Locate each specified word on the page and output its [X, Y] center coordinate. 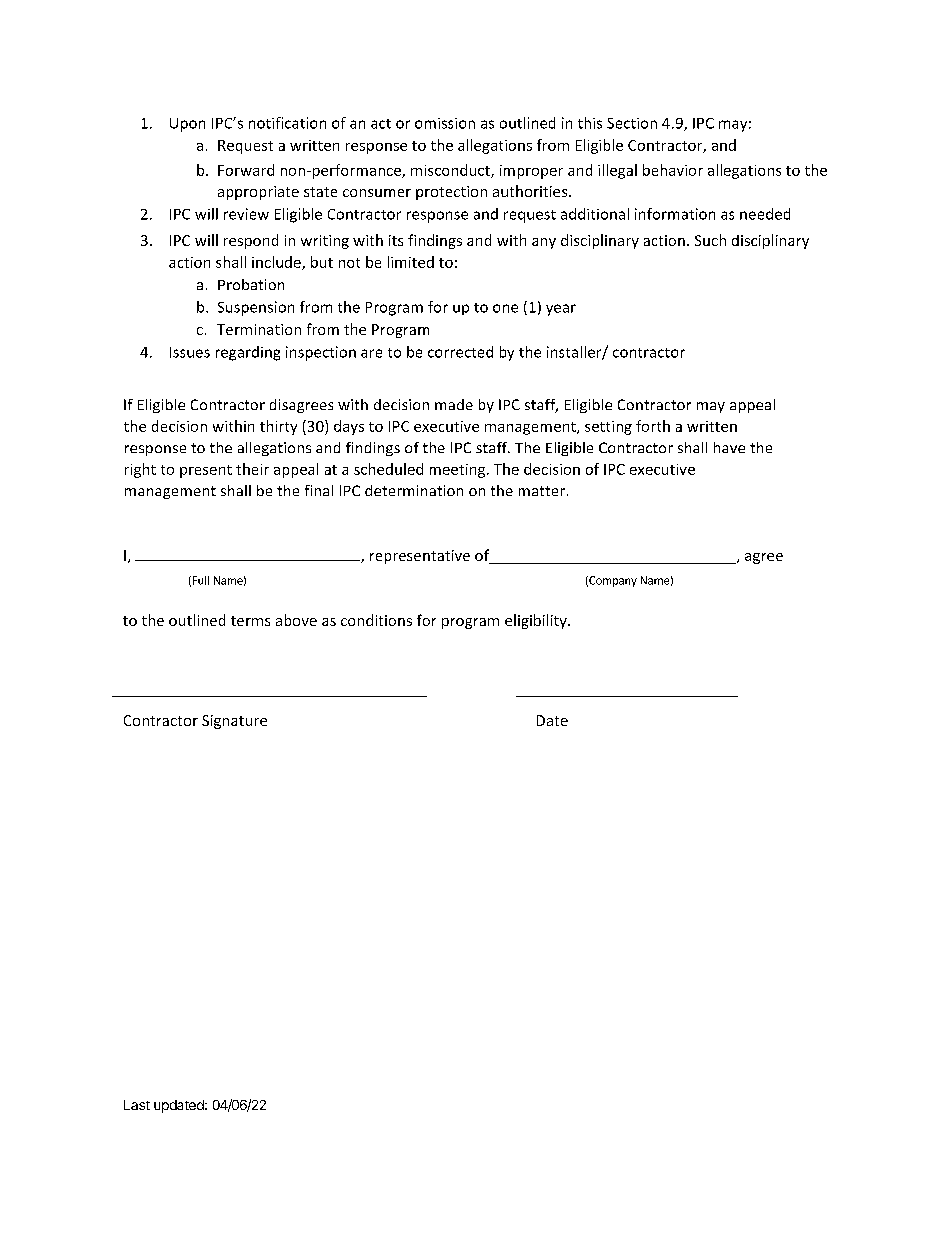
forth [653, 426]
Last [137, 1105]
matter [542, 491]
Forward [246, 170]
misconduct [451, 171]
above [296, 620]
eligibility [537, 621]
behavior [673, 170]
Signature [234, 722]
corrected [460, 352]
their [252, 469]
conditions [376, 620]
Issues [190, 352]
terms [250, 621]
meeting [459, 471]
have [729, 447]
